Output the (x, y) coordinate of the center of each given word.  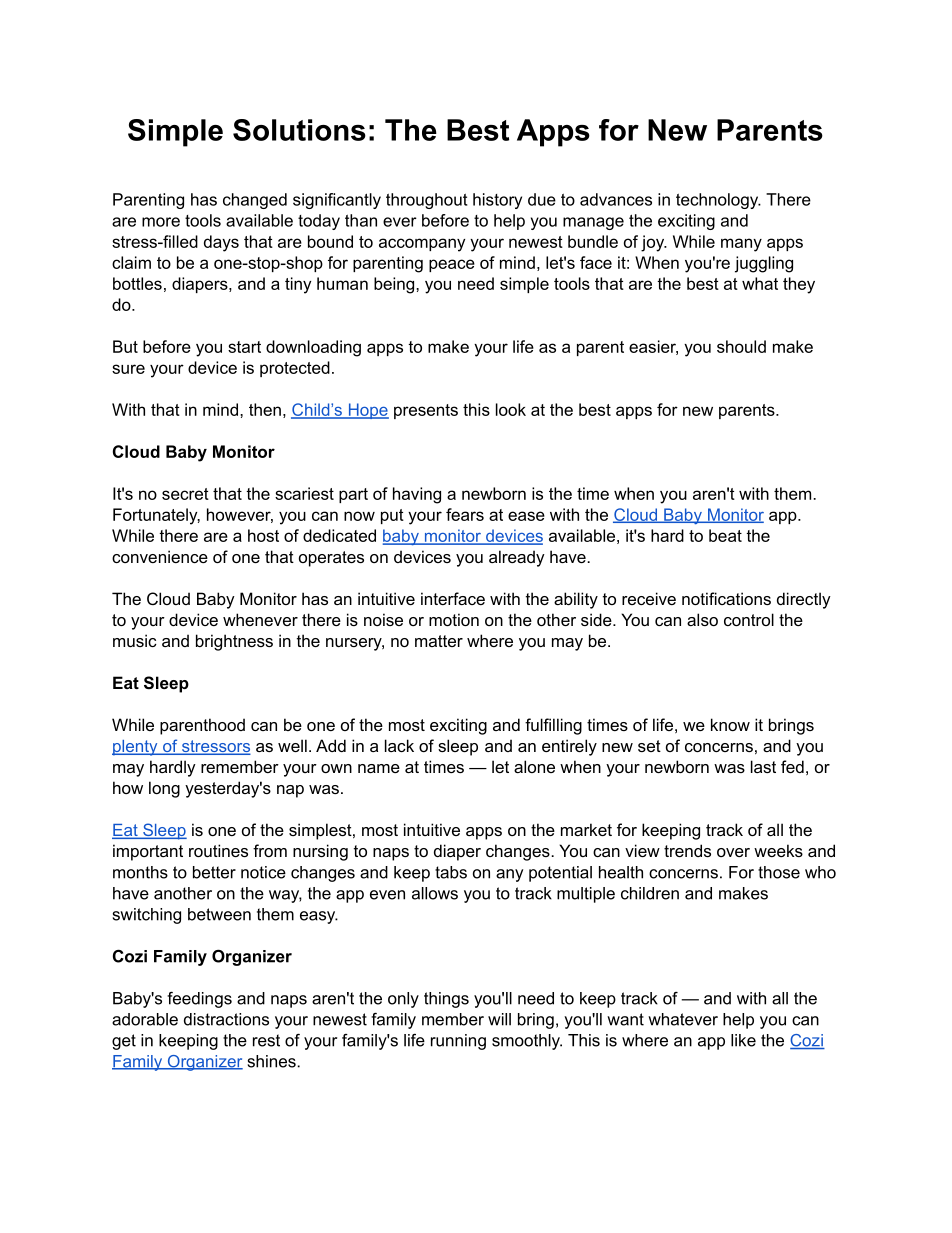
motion (454, 619)
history (497, 201)
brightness (234, 642)
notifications (726, 598)
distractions (226, 1019)
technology (718, 201)
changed (255, 201)
